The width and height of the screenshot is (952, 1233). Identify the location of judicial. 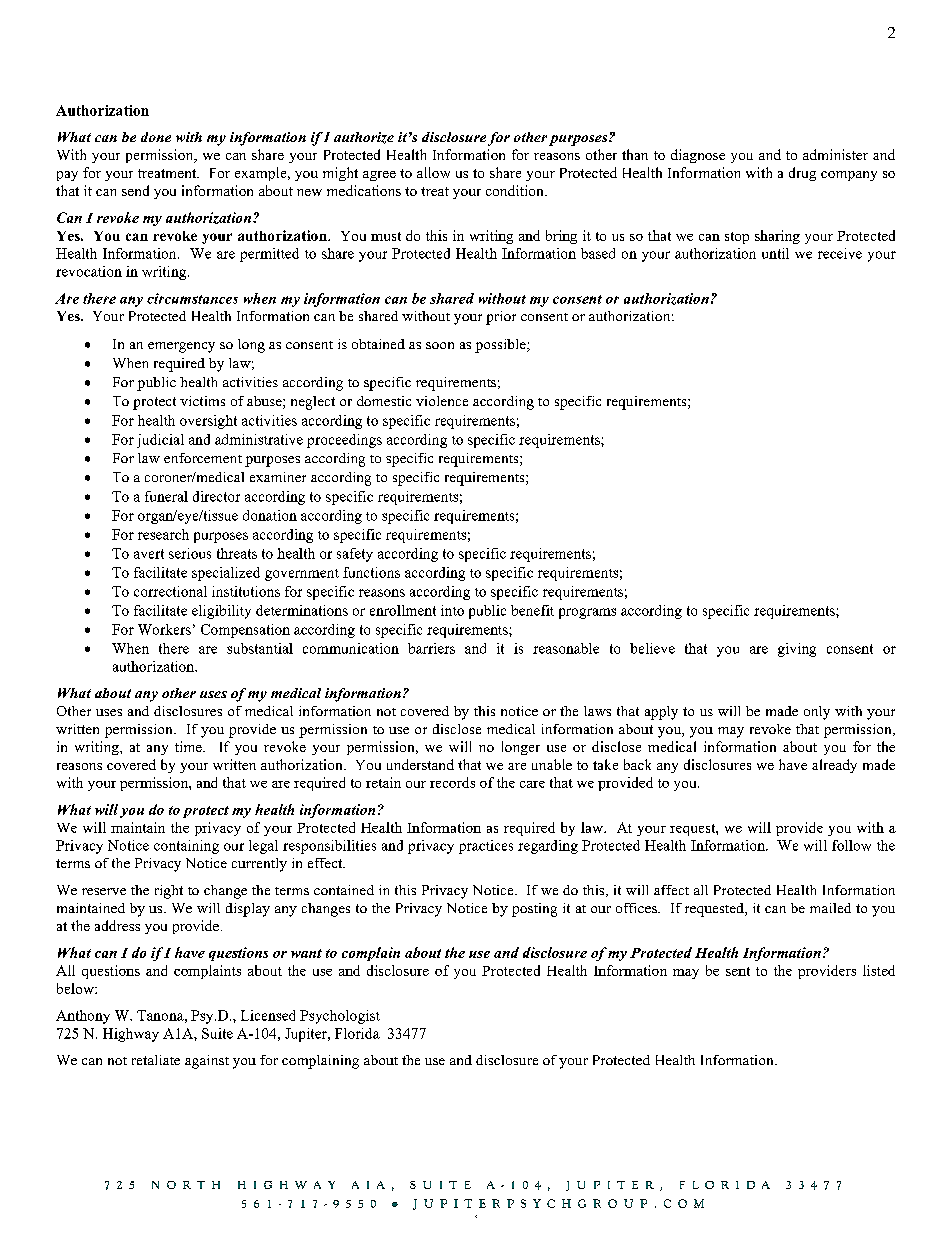
(160, 441).
